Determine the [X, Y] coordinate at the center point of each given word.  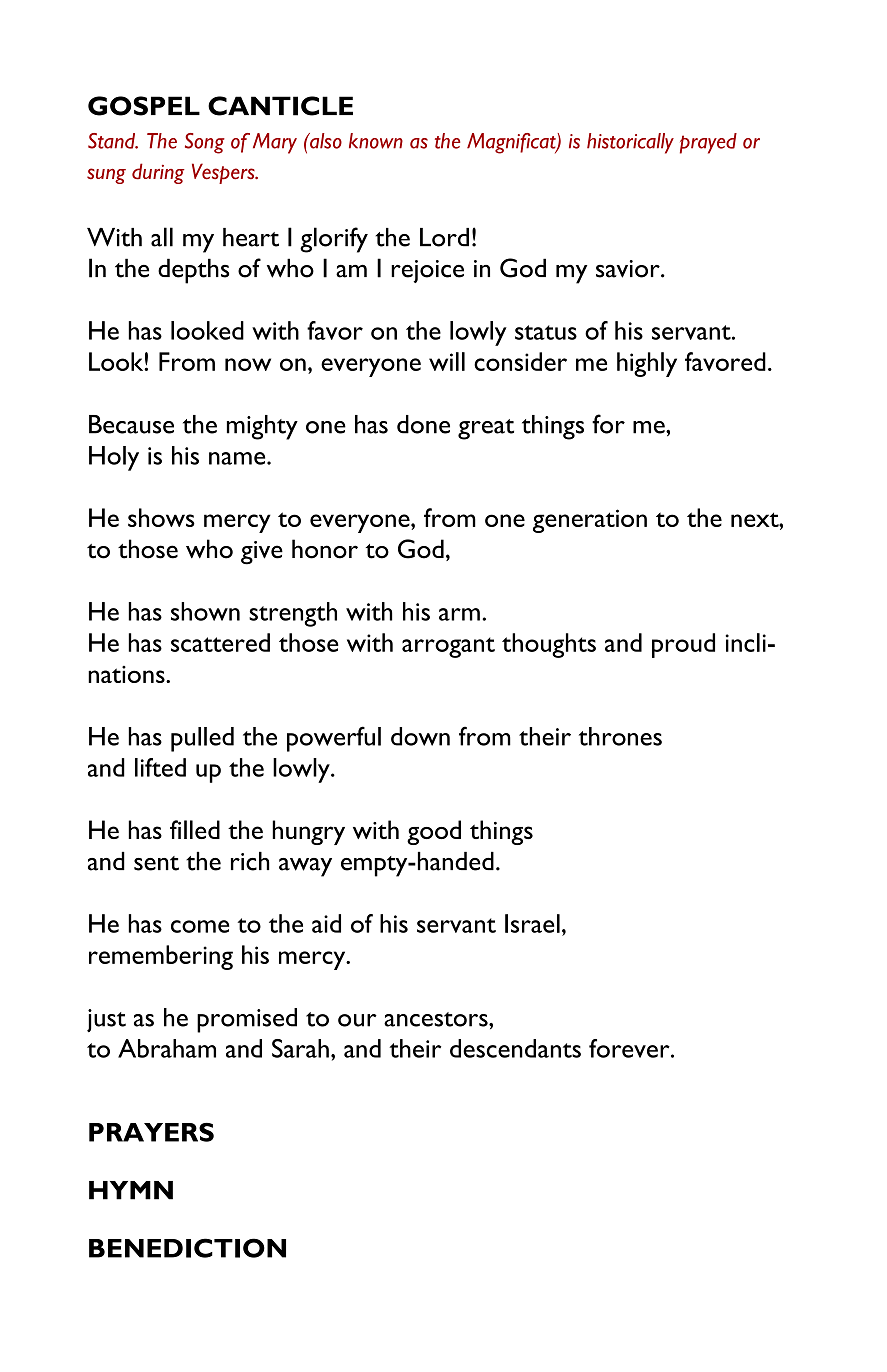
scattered [220, 642]
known [376, 141]
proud [683, 645]
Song [205, 143]
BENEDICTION [187, 1248]
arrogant [448, 647]
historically [630, 143]
